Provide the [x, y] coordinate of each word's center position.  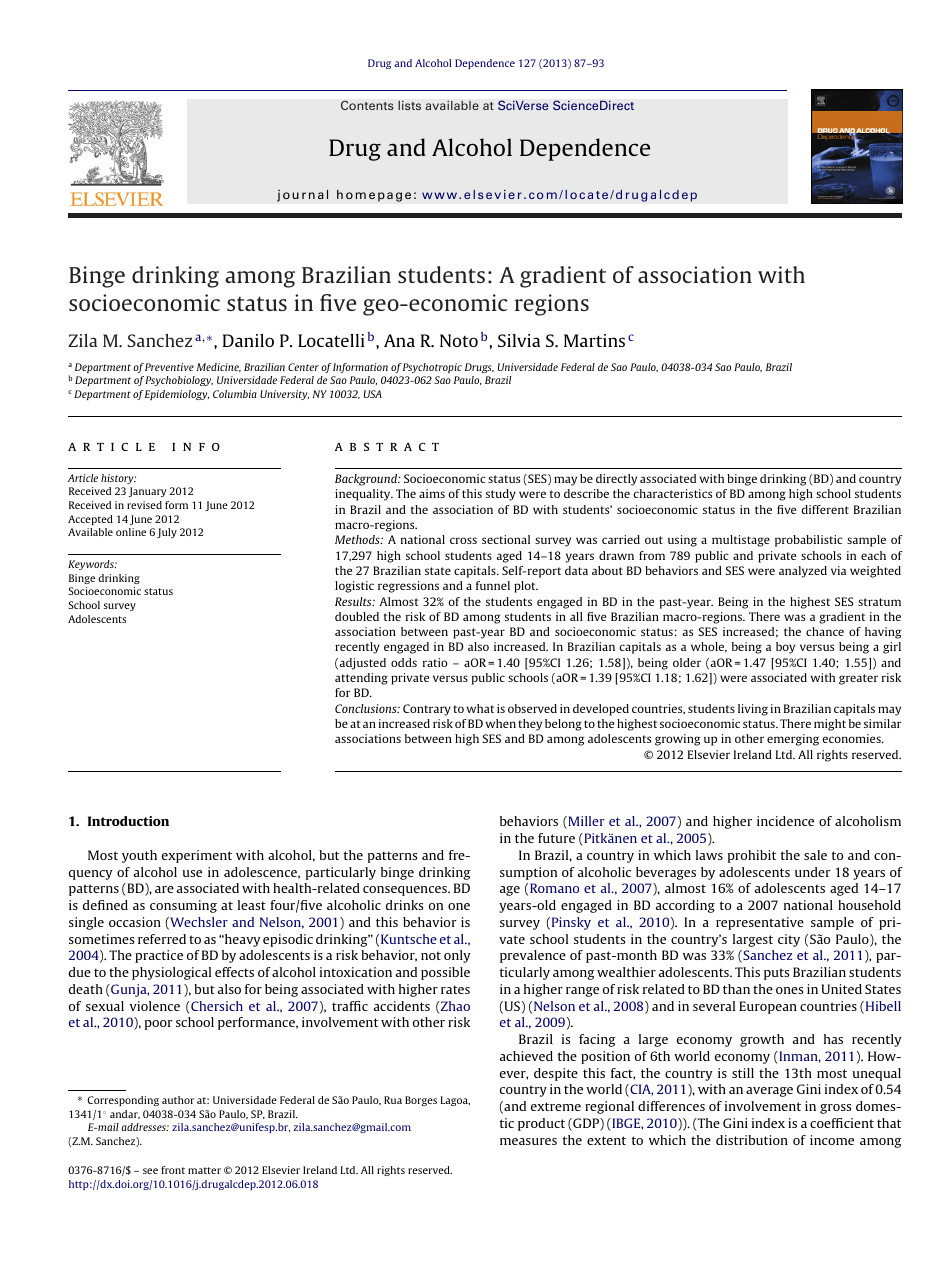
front [173, 1170]
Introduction [128, 821]
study [501, 495]
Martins [594, 340]
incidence [785, 821]
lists [409, 105]
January [148, 492]
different [825, 509]
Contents [367, 105]
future [556, 838]
